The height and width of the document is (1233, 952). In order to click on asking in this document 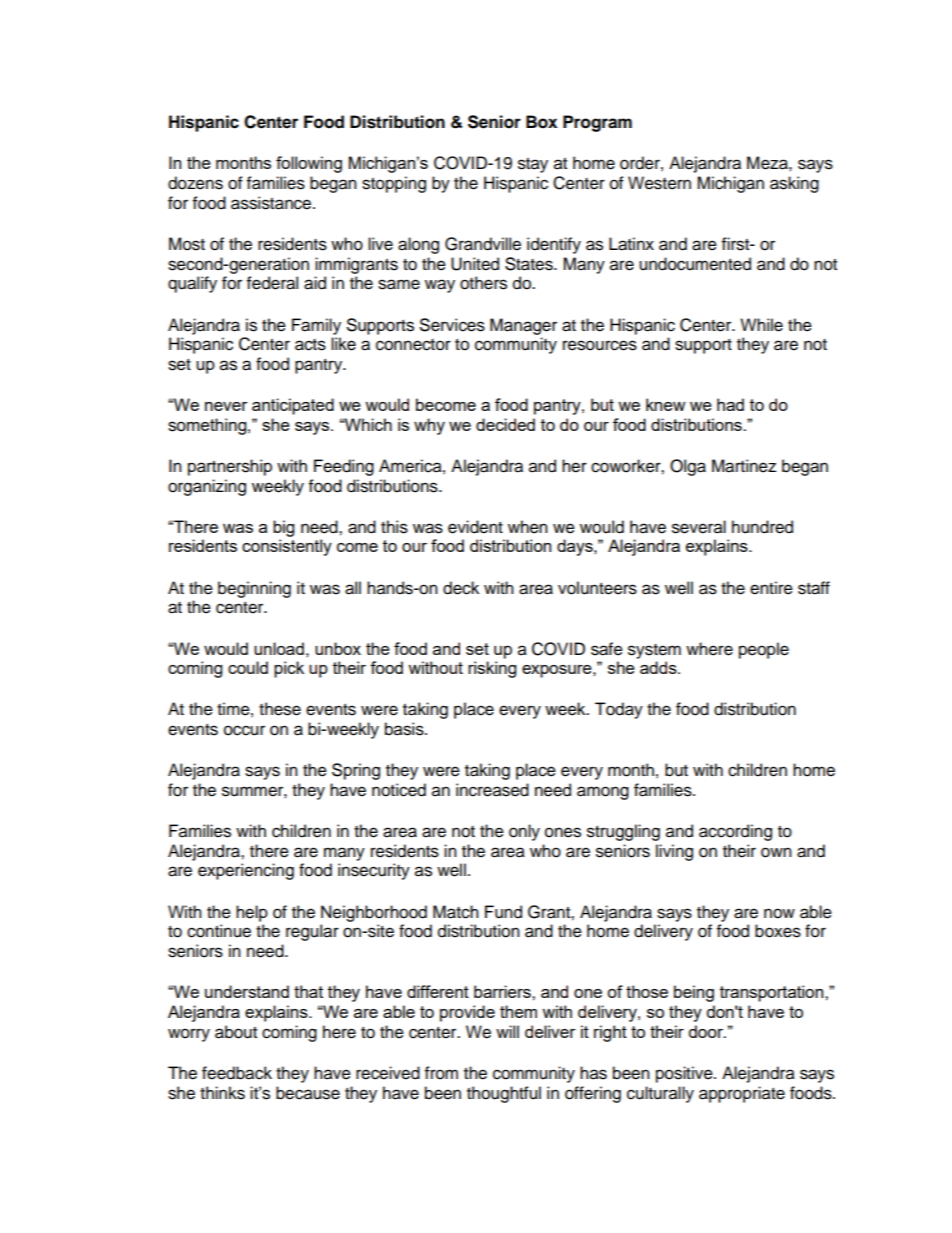, I will do `click(794, 184)`.
